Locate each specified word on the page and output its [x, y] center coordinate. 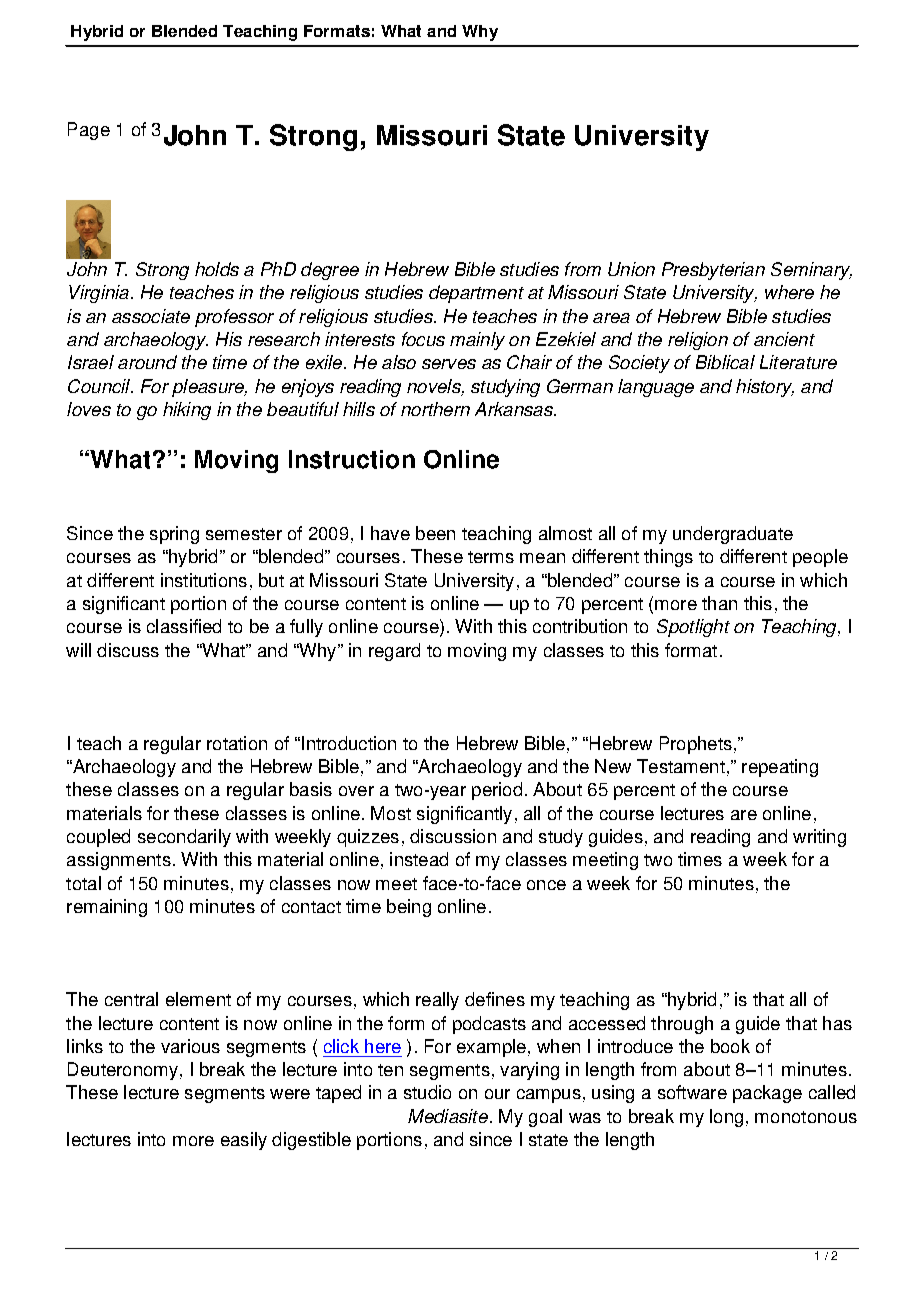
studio [427, 1092]
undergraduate [733, 535]
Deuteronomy [123, 1071]
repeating [780, 768]
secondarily [184, 838]
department [476, 294]
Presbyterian [713, 271]
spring [174, 535]
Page [89, 131]
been [435, 533]
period [497, 791]
